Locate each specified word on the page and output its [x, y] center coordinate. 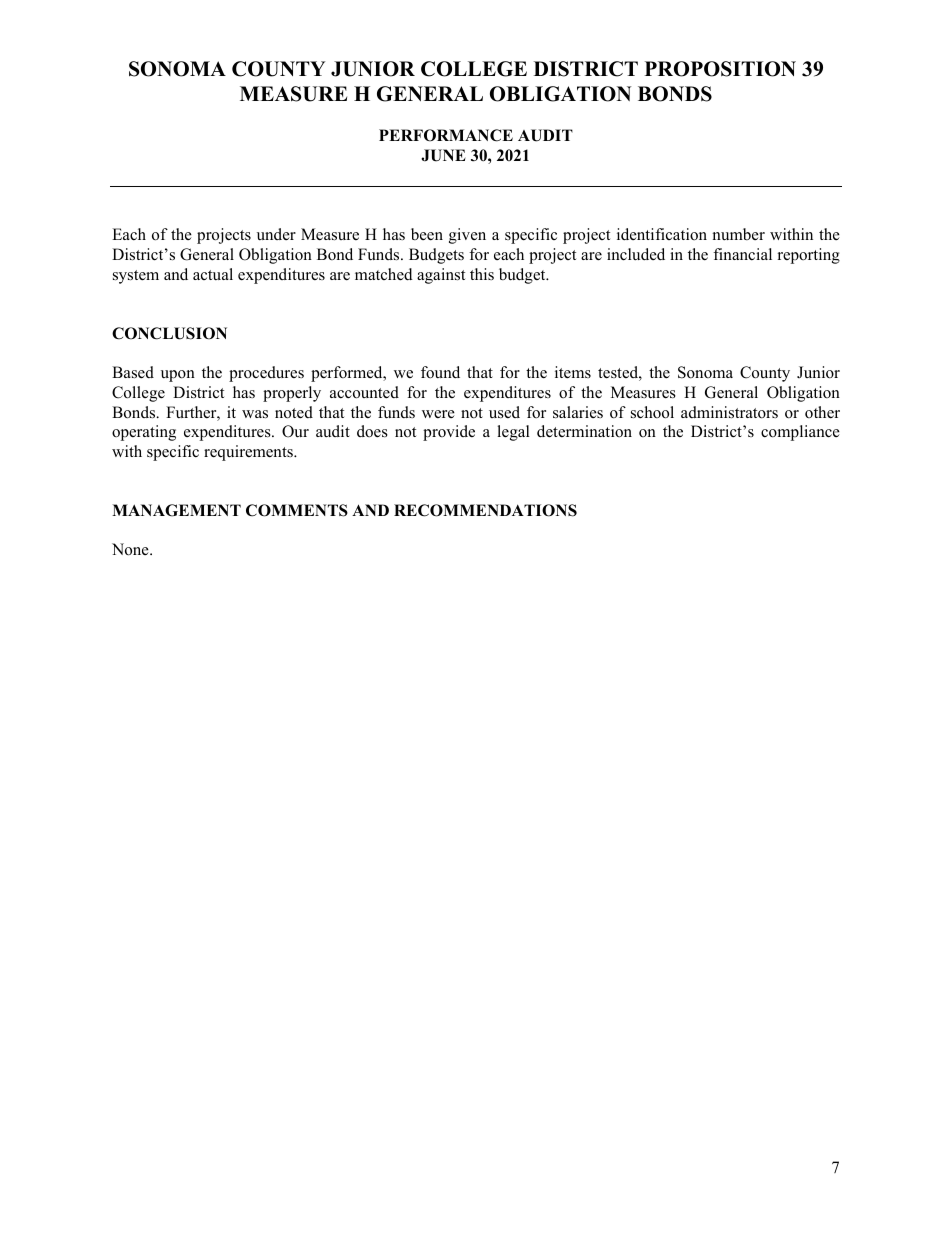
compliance [800, 433]
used [504, 412]
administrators [729, 412]
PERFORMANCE [446, 135]
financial [742, 254]
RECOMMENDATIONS [485, 510]
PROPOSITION [720, 69]
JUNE [443, 155]
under [276, 234]
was [255, 414]
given [467, 236]
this [482, 274]
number [739, 234]
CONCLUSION [169, 333]
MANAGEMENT [176, 510]
